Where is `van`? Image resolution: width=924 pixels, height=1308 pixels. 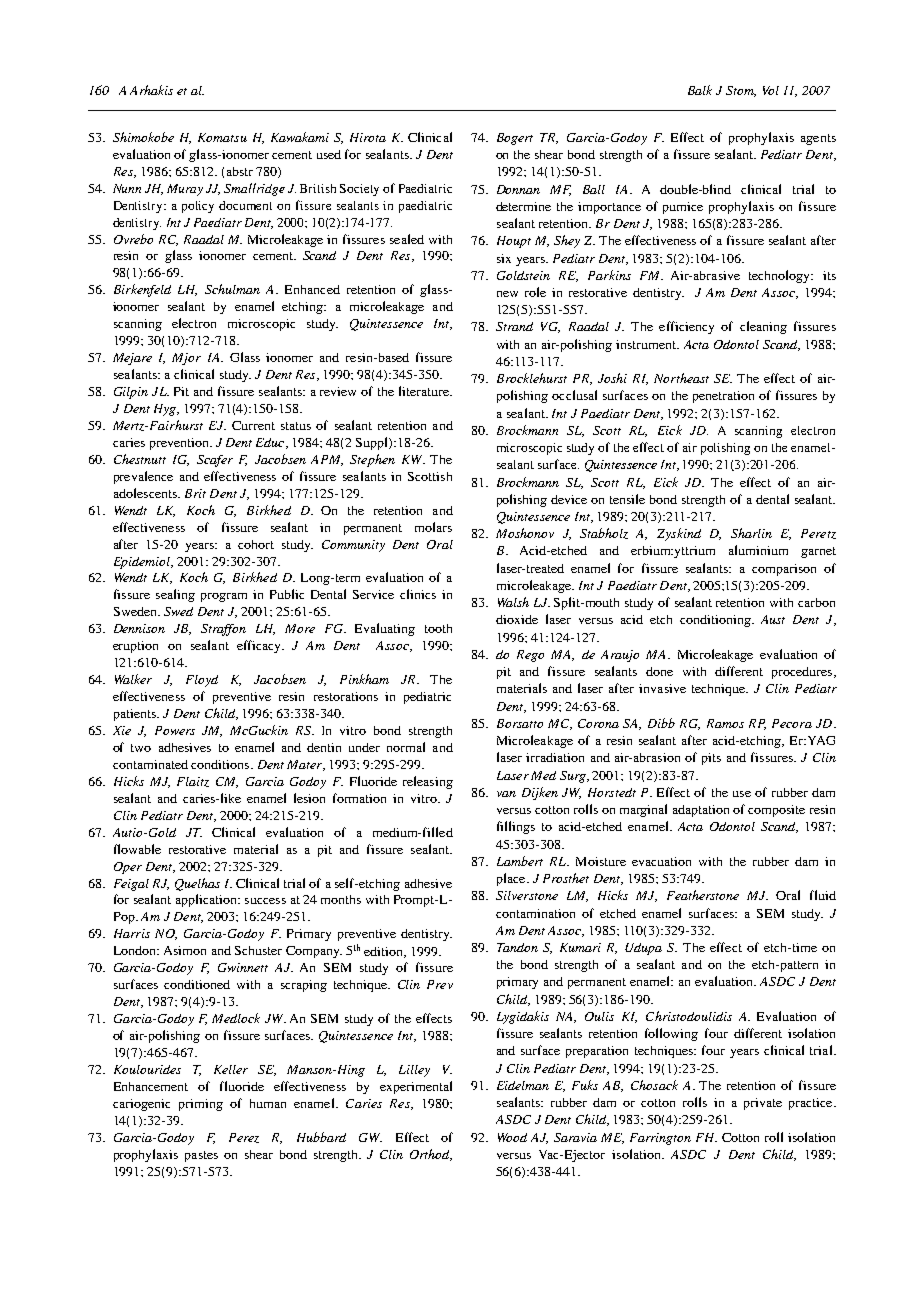 van is located at coordinates (506, 794).
